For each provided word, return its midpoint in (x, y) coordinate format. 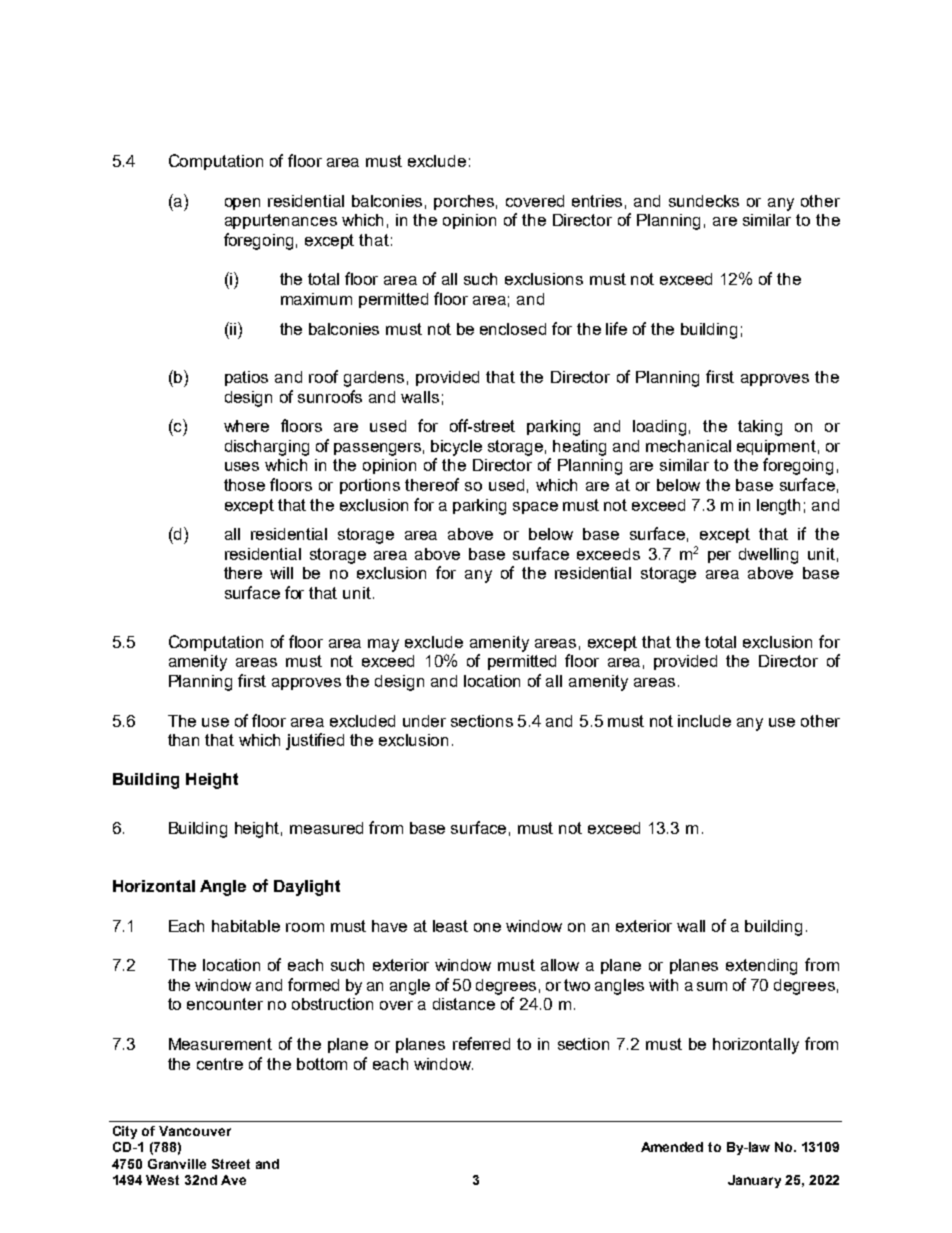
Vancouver (195, 1131)
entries (597, 201)
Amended (672, 1147)
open (242, 204)
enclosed (513, 329)
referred (481, 1043)
